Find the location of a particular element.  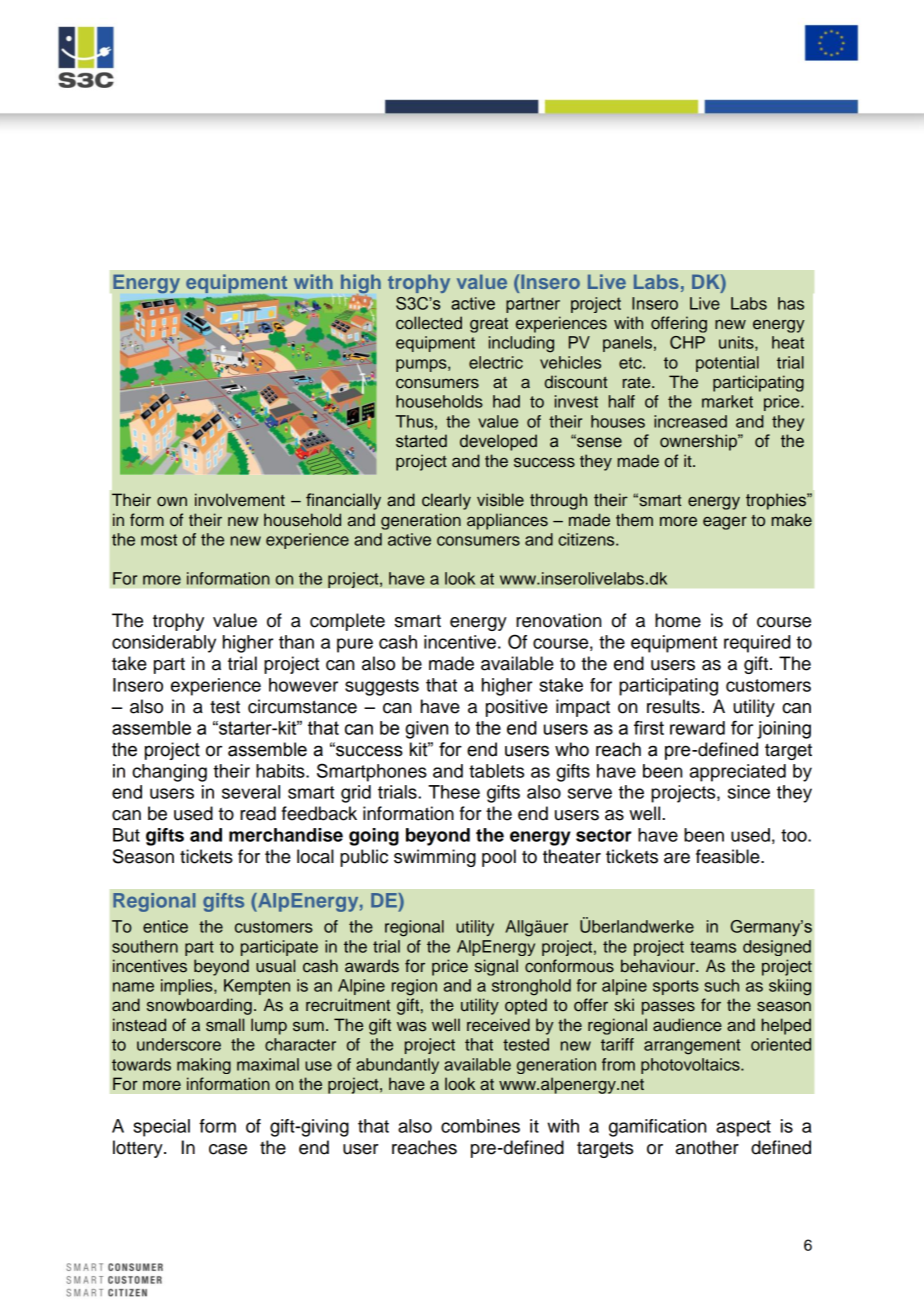

given is located at coordinates (426, 730).
